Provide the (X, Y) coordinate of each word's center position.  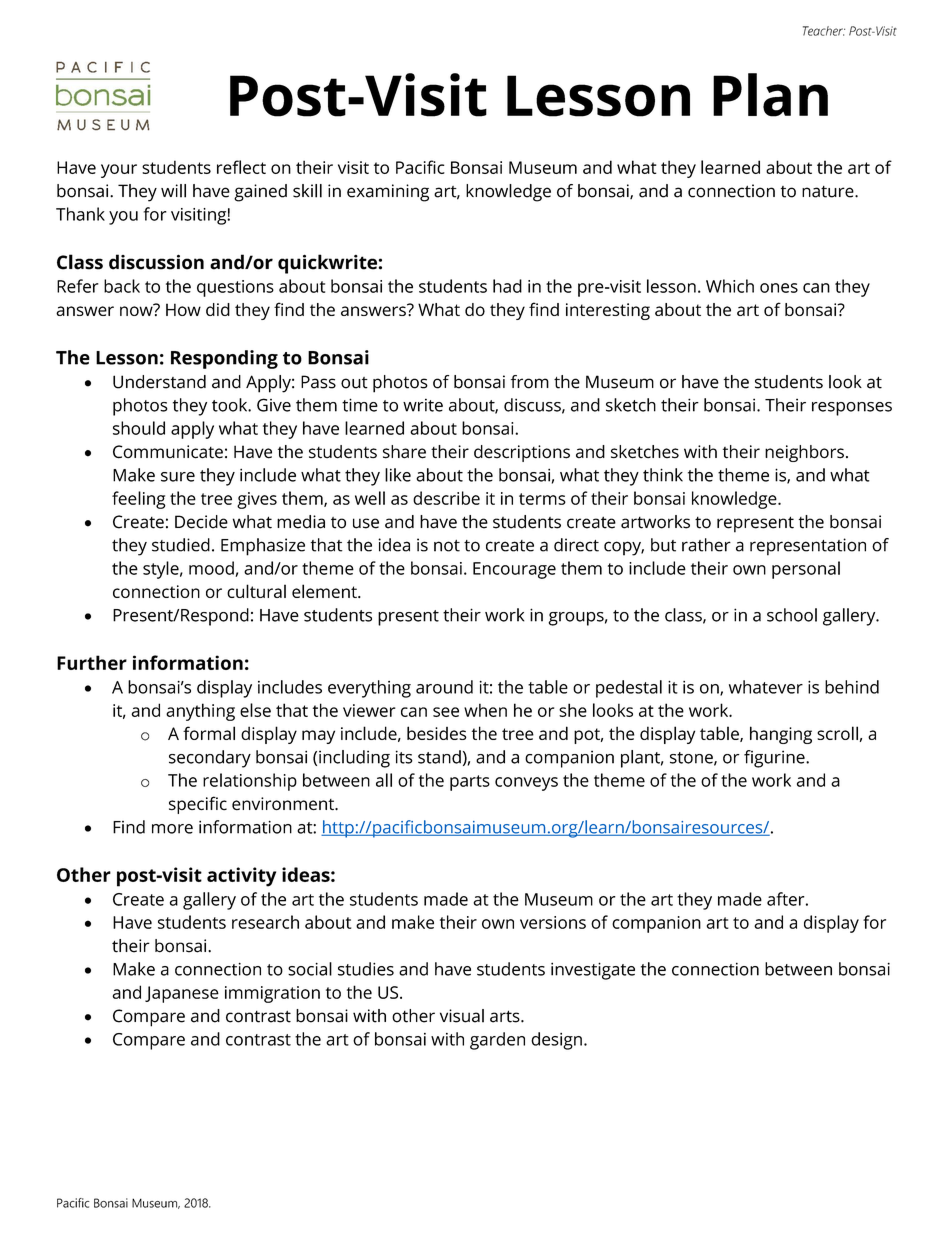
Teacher (824, 31)
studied (181, 545)
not (447, 546)
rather (706, 545)
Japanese (182, 994)
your (119, 171)
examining (388, 193)
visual (462, 1016)
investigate (593, 971)
